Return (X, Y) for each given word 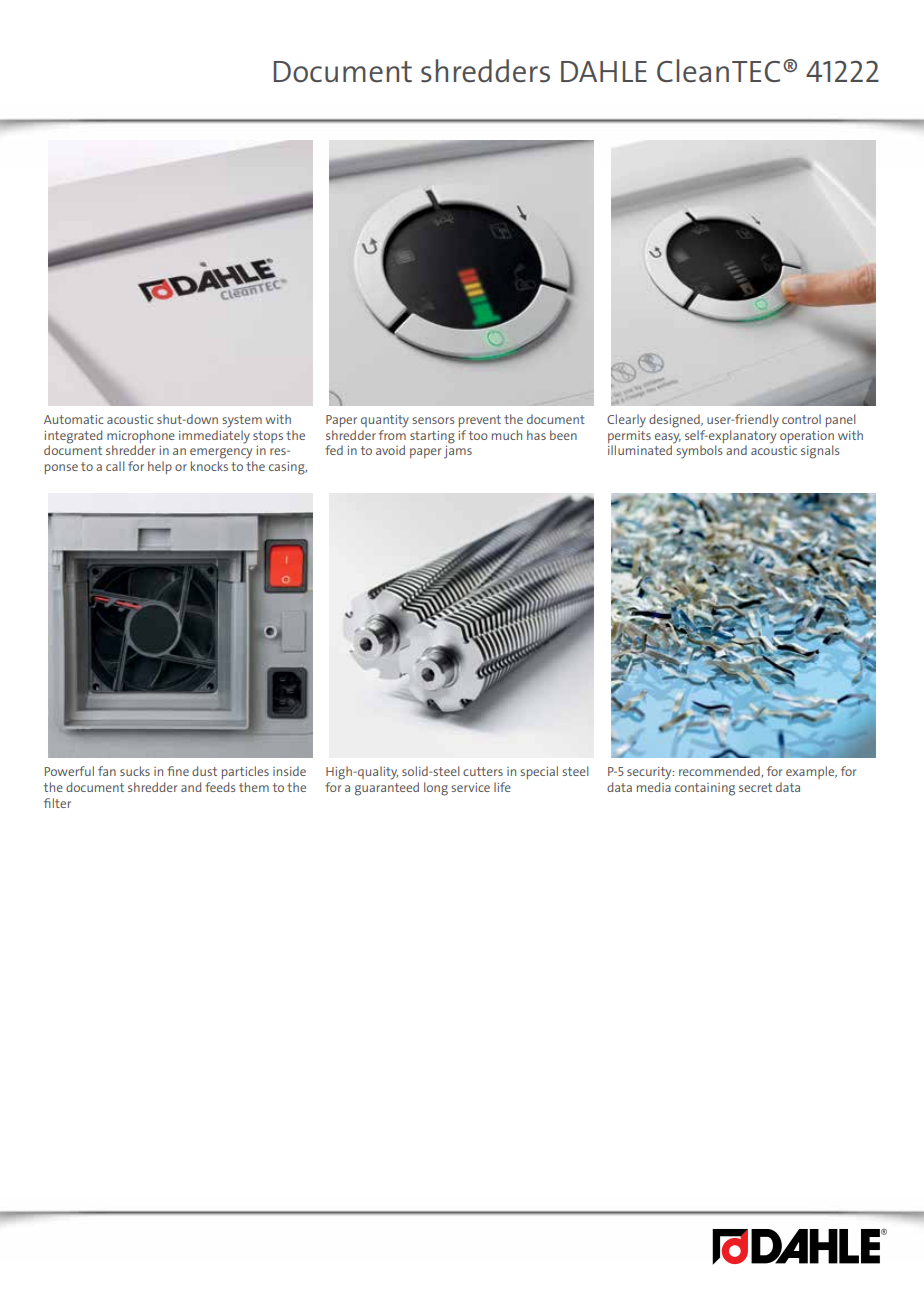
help (160, 467)
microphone (141, 436)
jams (458, 452)
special (539, 772)
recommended (720, 772)
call (115, 466)
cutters (483, 771)
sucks (135, 771)
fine (178, 771)
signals (820, 452)
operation (807, 437)
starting (432, 437)
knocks (209, 466)
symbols (699, 452)
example (811, 772)
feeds (220, 787)
